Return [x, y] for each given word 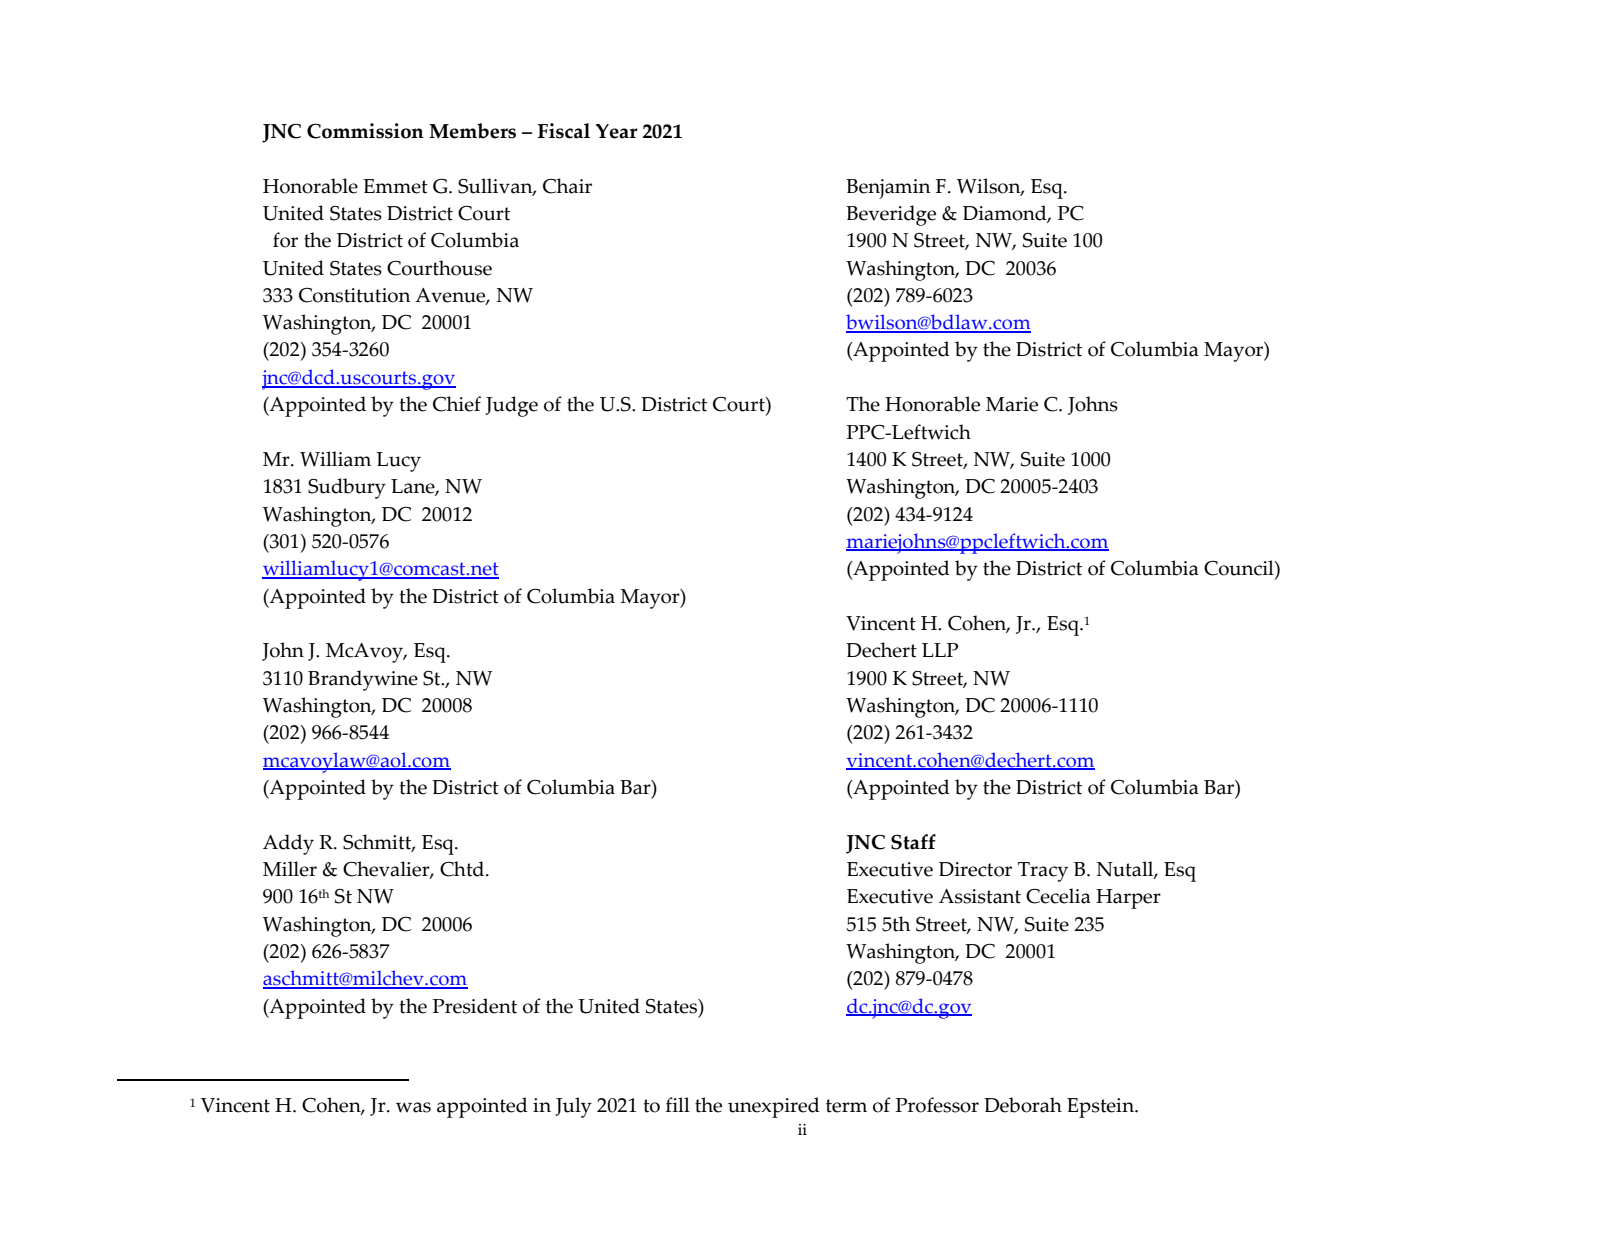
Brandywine [363, 680]
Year [616, 131]
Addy [288, 844]
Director [975, 869]
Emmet [395, 186]
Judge [511, 406]
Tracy [1043, 872]
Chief [457, 404]
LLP [940, 650]
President [475, 1006]
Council [1240, 568]
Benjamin [888, 189]
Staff [913, 842]
